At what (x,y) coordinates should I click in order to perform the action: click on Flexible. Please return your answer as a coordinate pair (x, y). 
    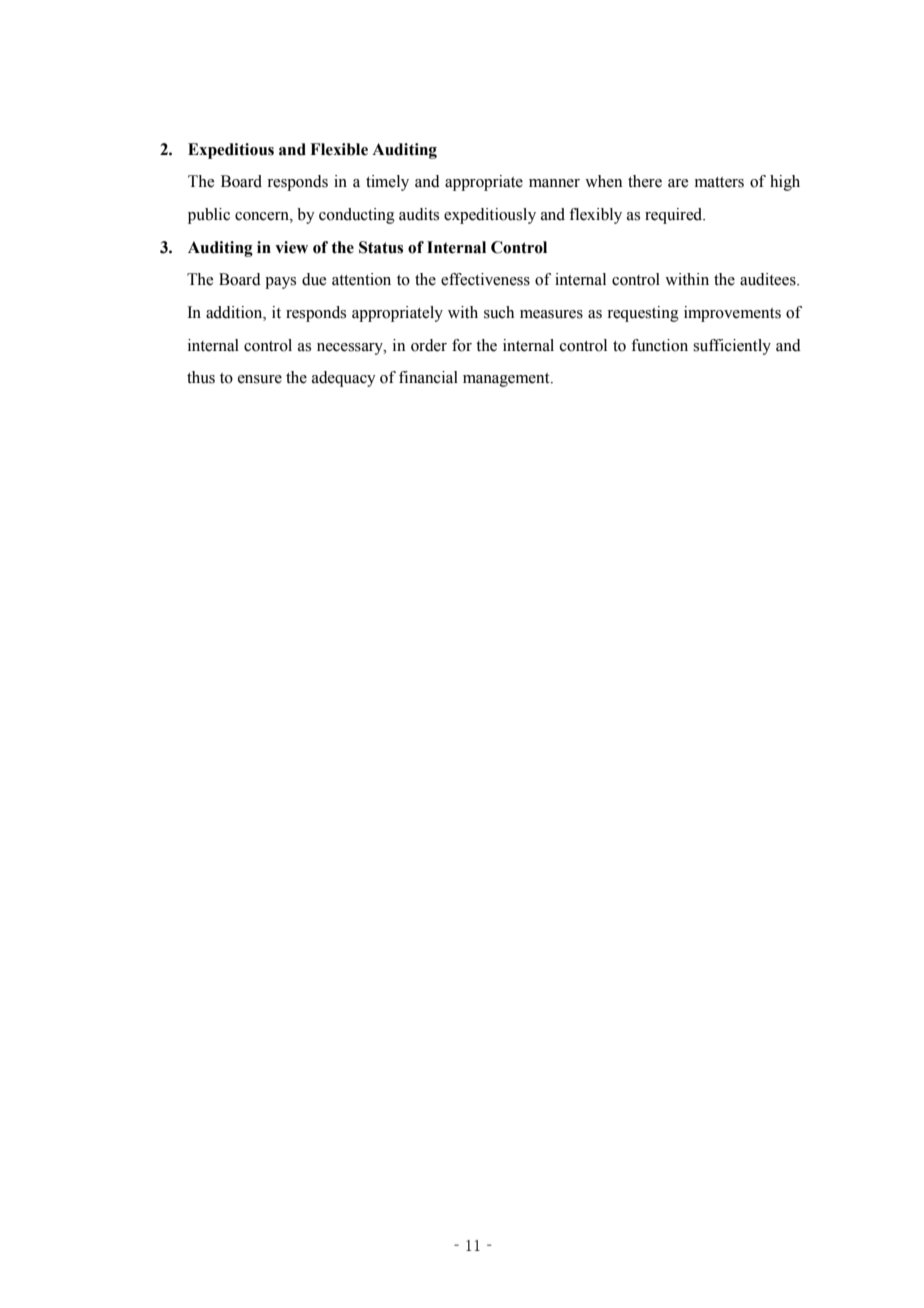
    Looking at the image, I should click on (339, 149).
